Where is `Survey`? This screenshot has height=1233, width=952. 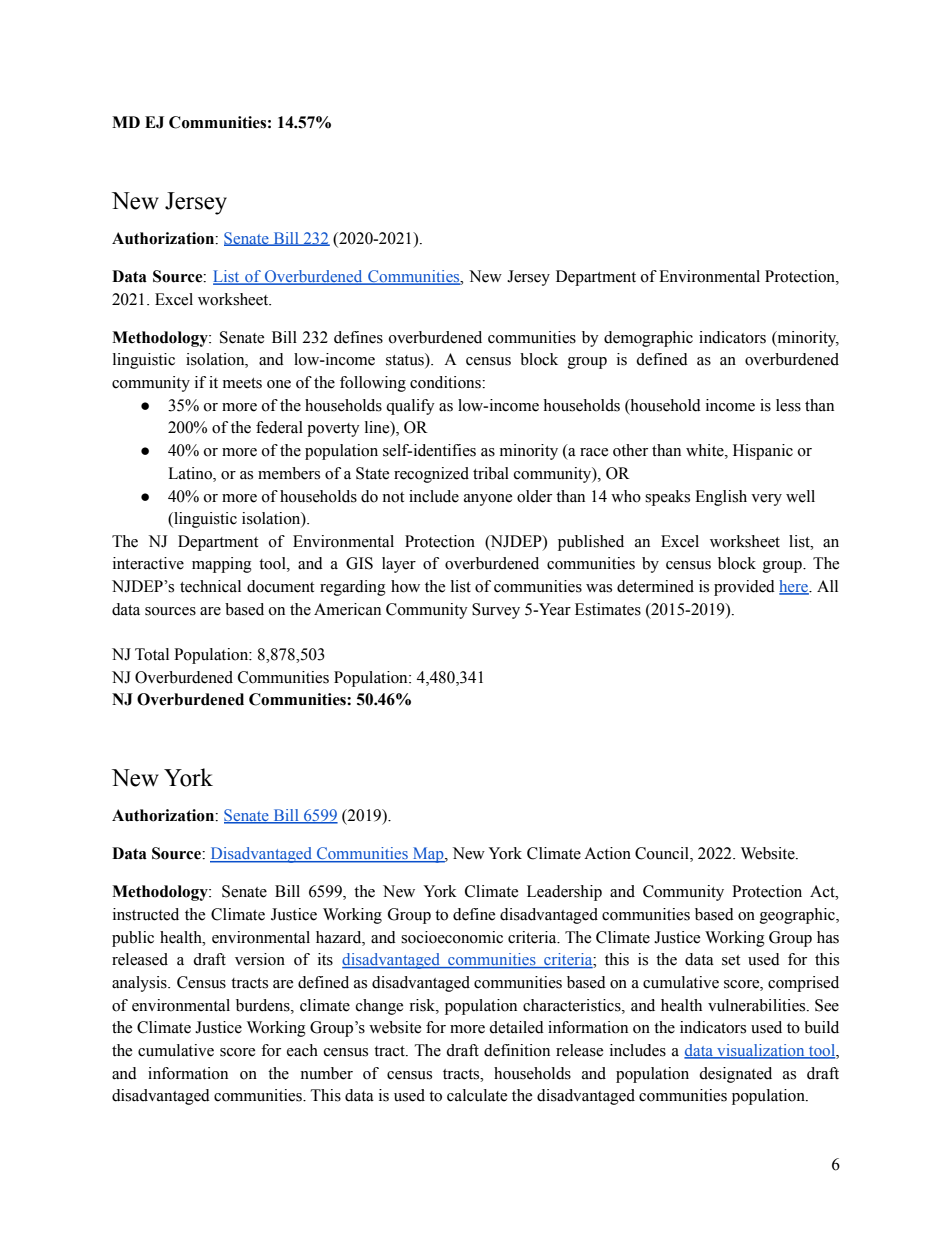
Survey is located at coordinates (496, 611).
